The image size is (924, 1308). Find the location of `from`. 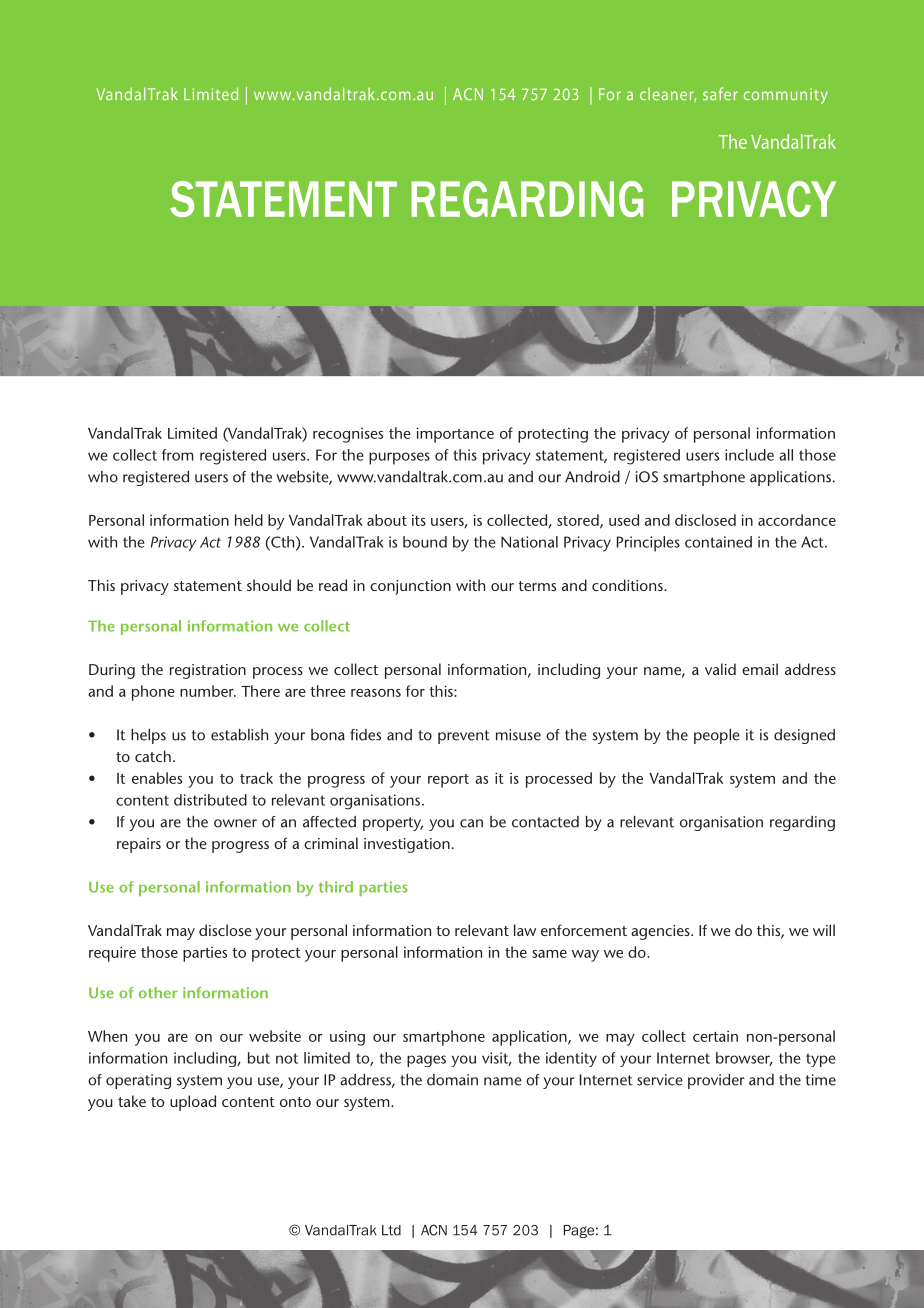

from is located at coordinates (177, 455).
